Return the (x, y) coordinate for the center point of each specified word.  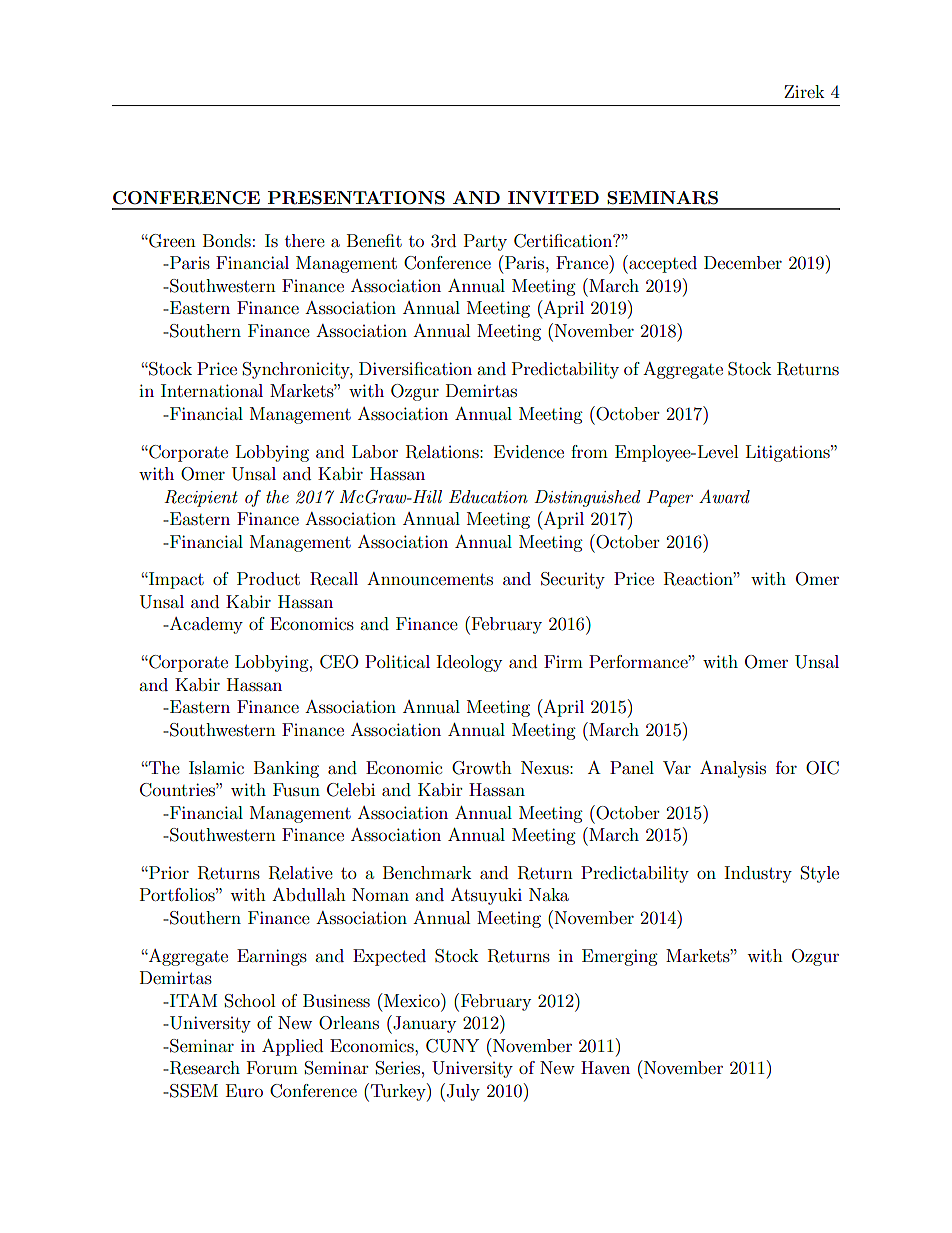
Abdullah (309, 894)
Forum (272, 1067)
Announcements (430, 578)
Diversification (415, 368)
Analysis (733, 769)
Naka (549, 894)
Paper (670, 498)
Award (724, 496)
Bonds (227, 240)
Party (485, 242)
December (743, 262)
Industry (758, 874)
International (212, 390)
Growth (482, 768)
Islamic (216, 767)
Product (268, 578)
